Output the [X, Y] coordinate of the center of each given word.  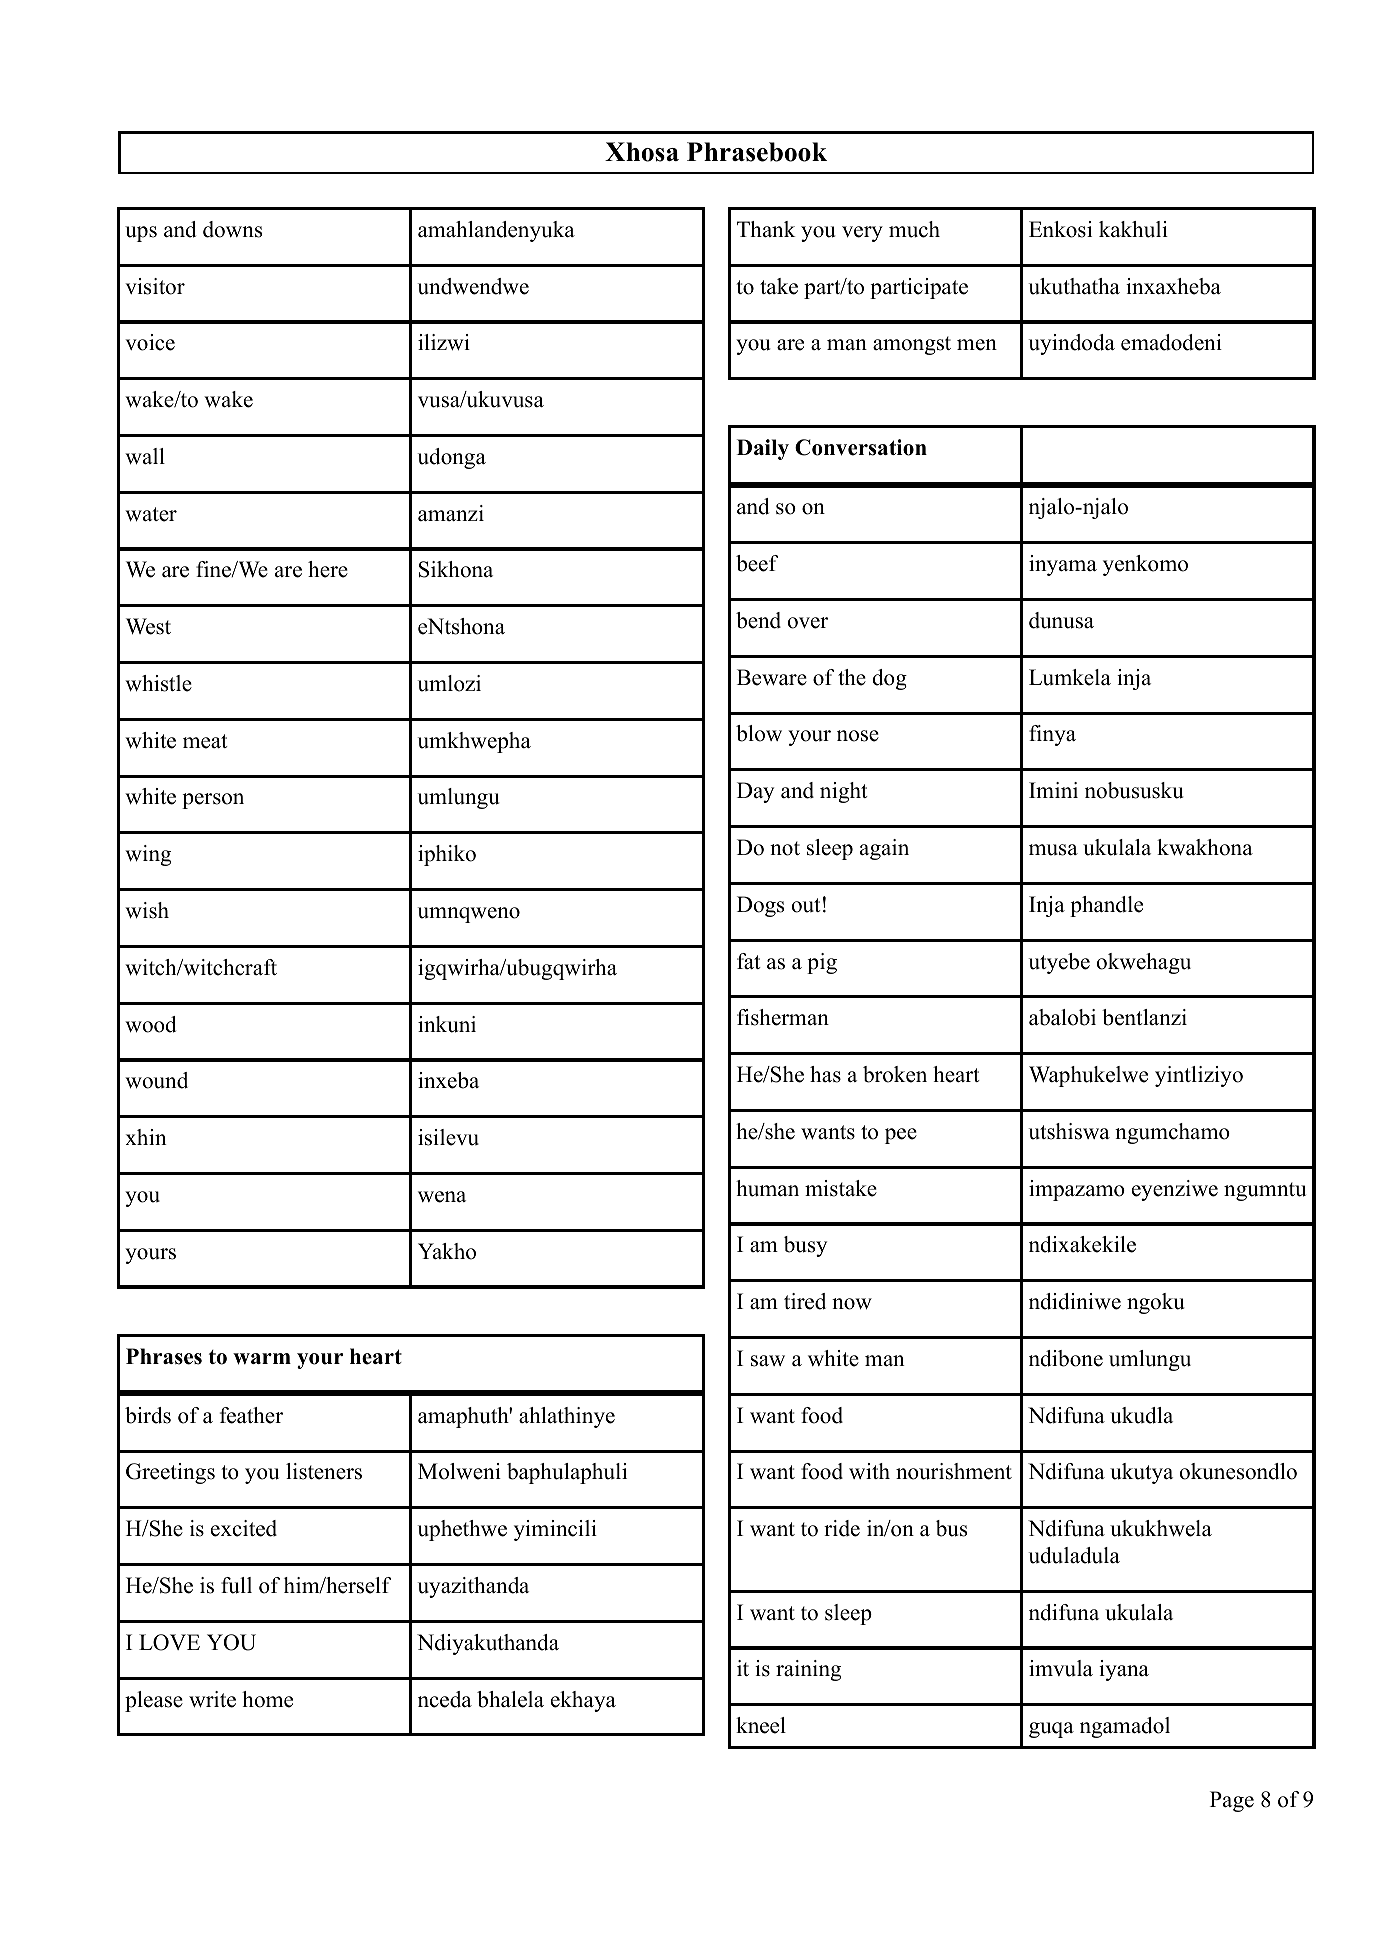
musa [1053, 850]
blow [759, 733]
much [914, 229]
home [267, 1699]
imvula [1061, 1668]
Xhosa [642, 152]
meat [205, 741]
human [767, 1188]
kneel [761, 1725]
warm [262, 1359]
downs [232, 229]
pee [901, 1136]
